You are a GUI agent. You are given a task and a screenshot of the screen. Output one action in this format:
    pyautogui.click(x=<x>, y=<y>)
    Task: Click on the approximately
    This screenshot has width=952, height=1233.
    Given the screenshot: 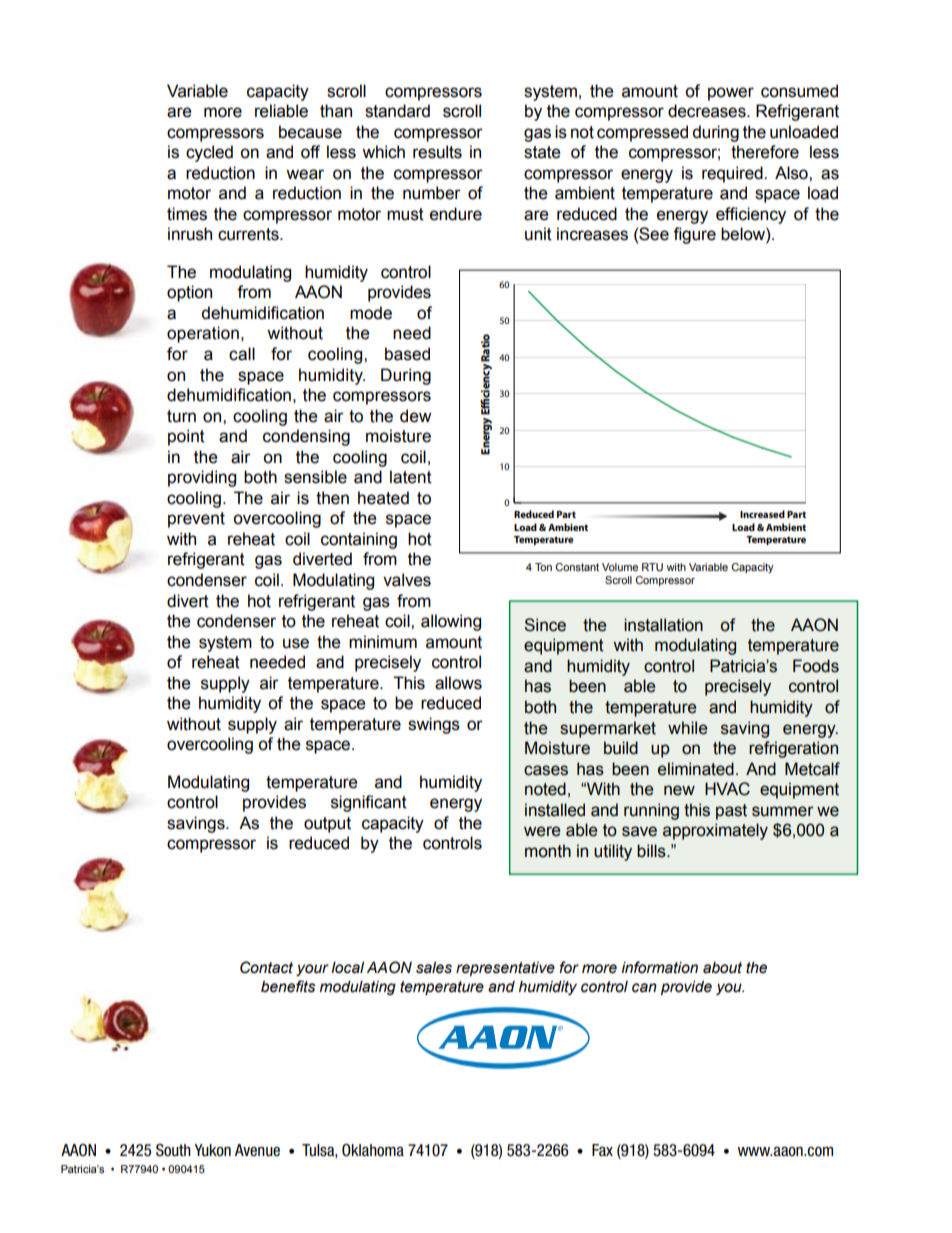 What is the action you would take?
    pyautogui.click(x=715, y=831)
